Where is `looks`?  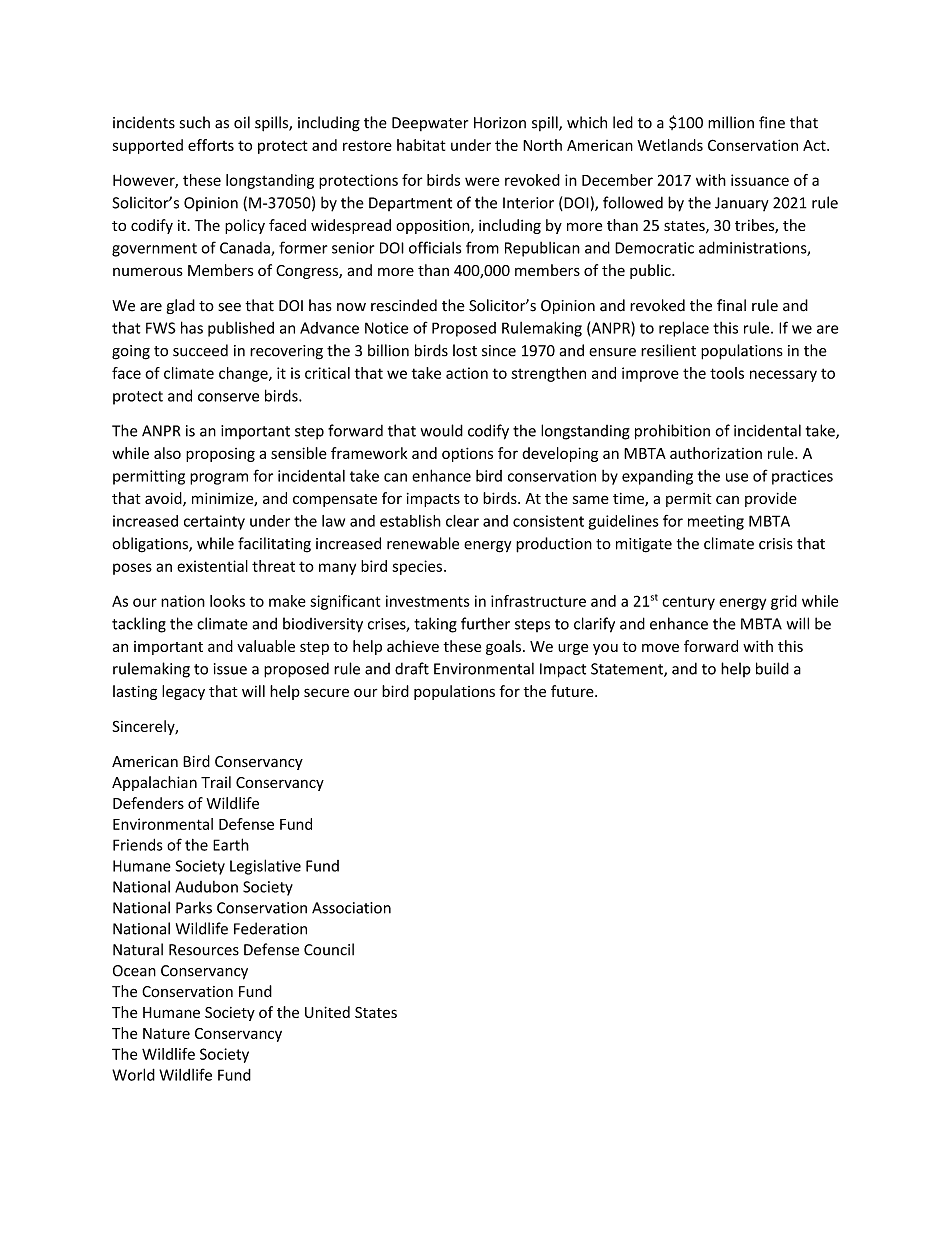
looks is located at coordinates (227, 601).
